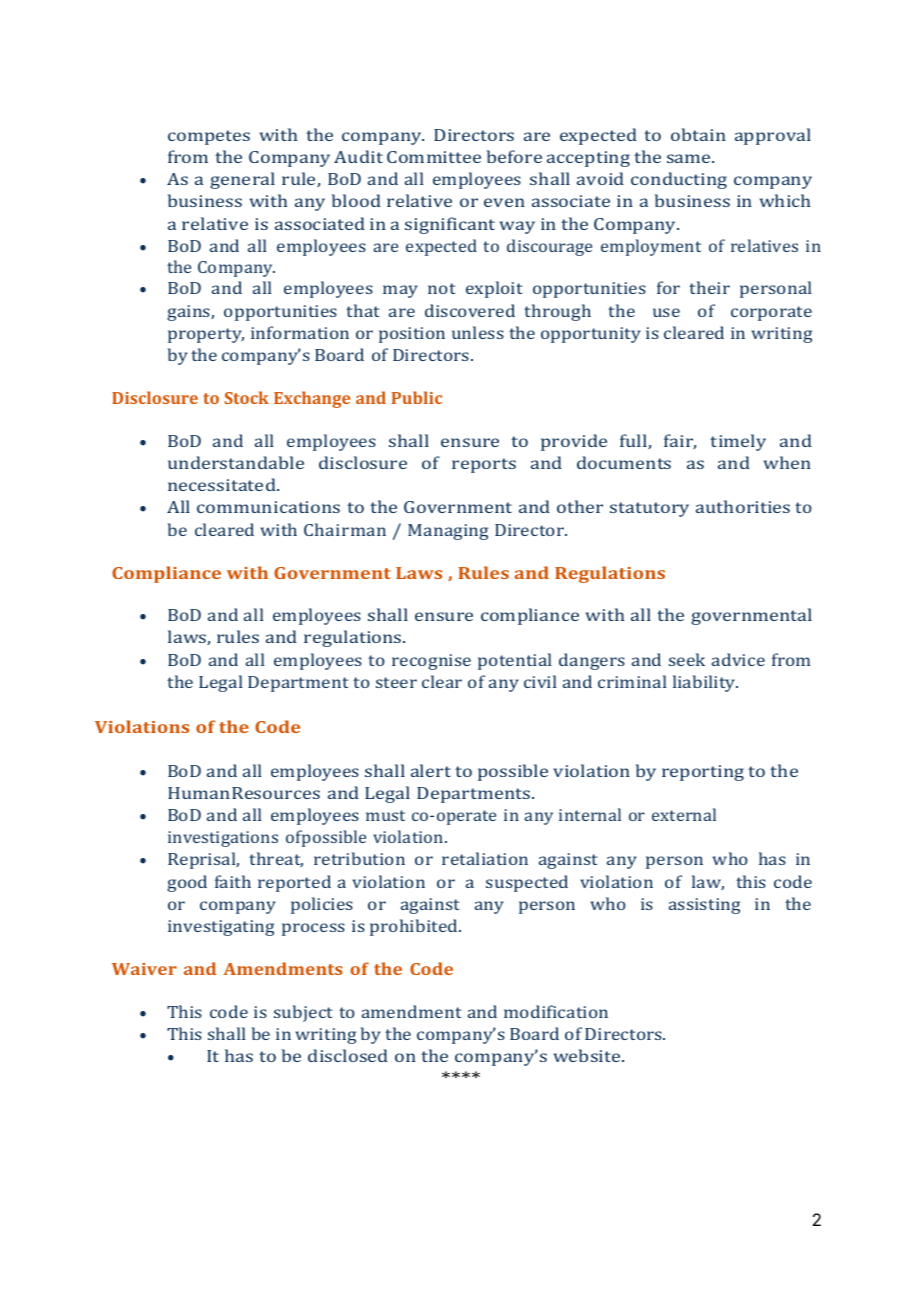 The width and height of the image is (924, 1307). Describe the element at coordinates (679, 180) in the image. I see `conducting` at that location.
